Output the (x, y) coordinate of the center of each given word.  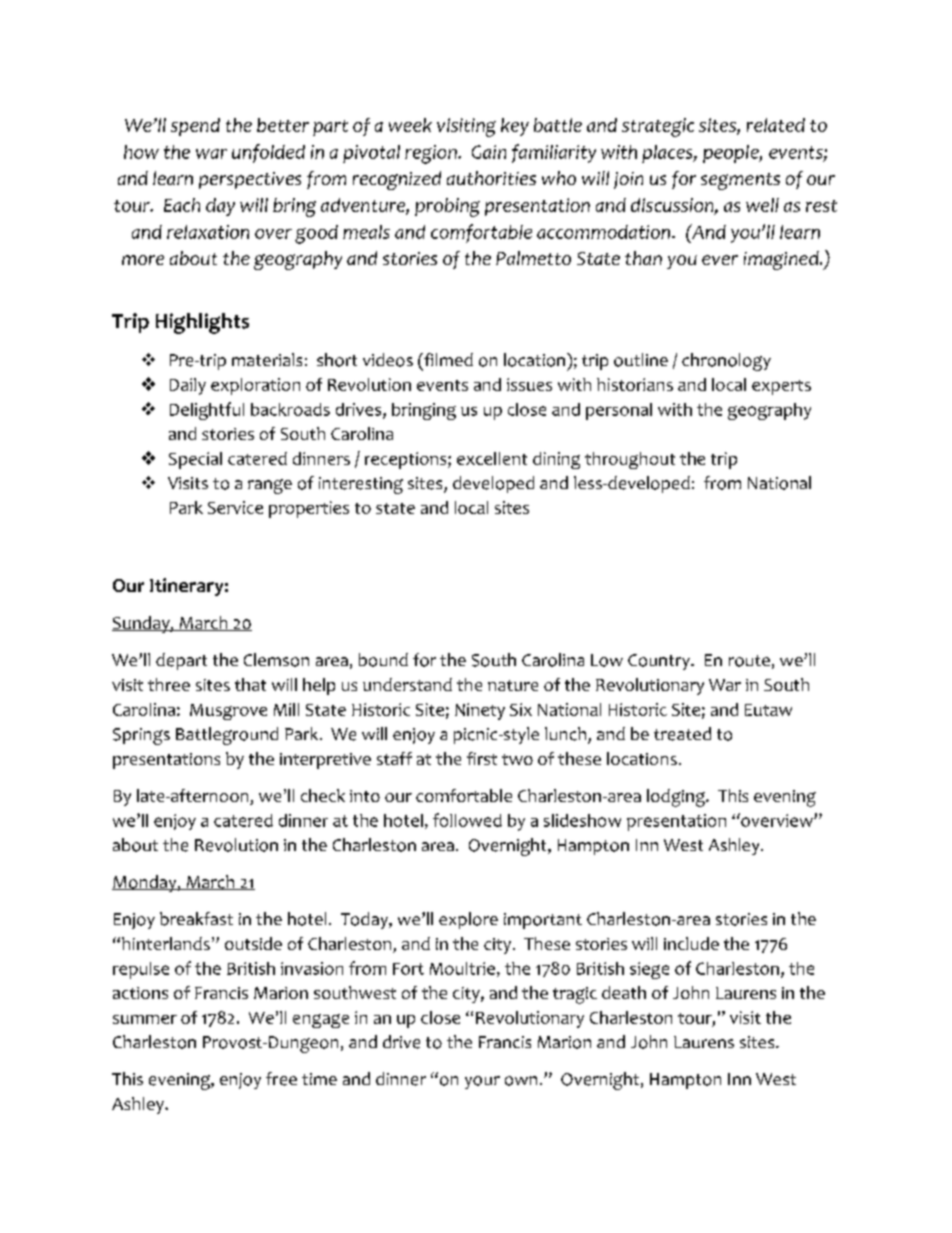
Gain (489, 152)
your (482, 1082)
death (624, 992)
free (281, 1079)
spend (195, 127)
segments (740, 181)
